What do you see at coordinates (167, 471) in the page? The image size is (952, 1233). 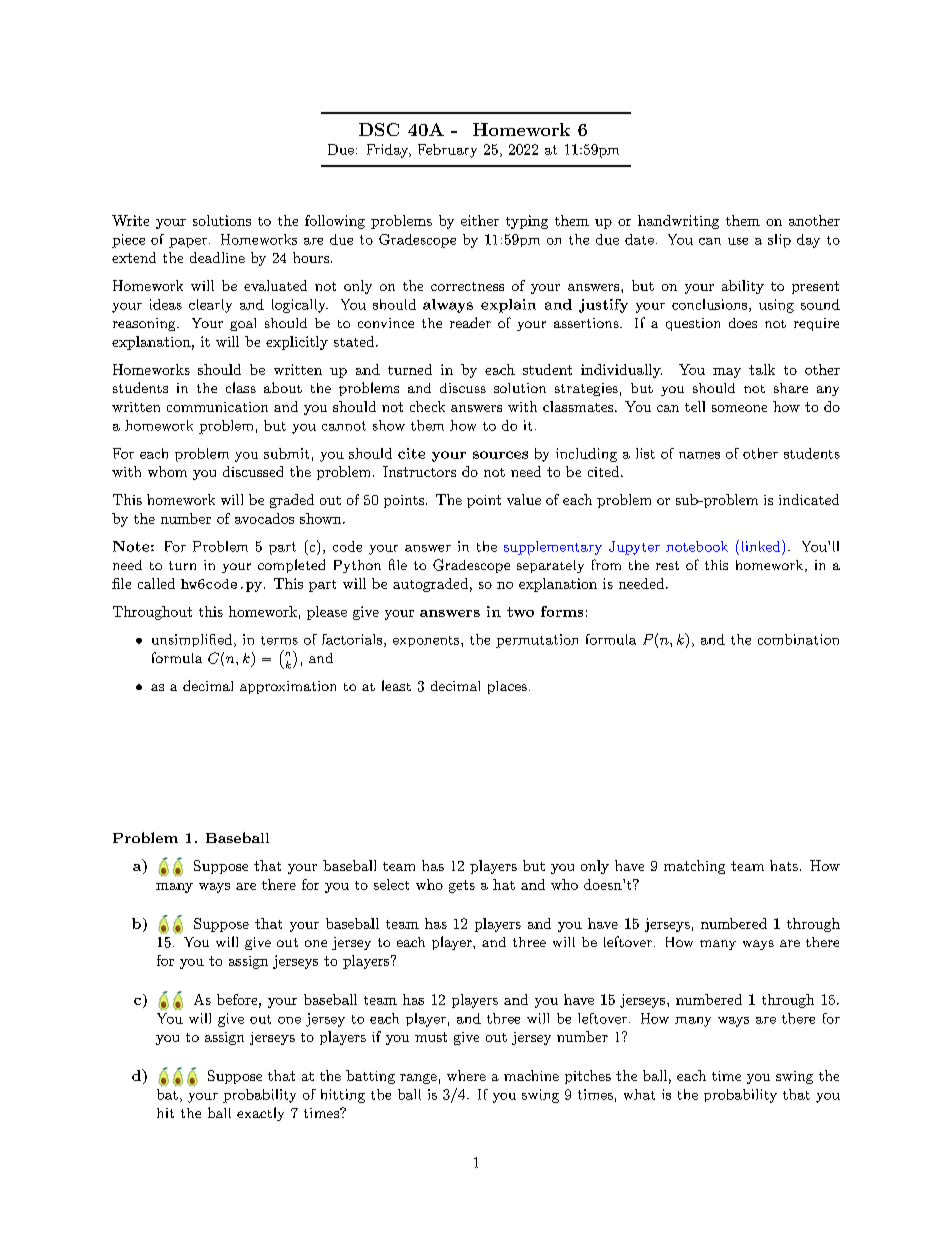 I see `whom` at bounding box center [167, 471].
